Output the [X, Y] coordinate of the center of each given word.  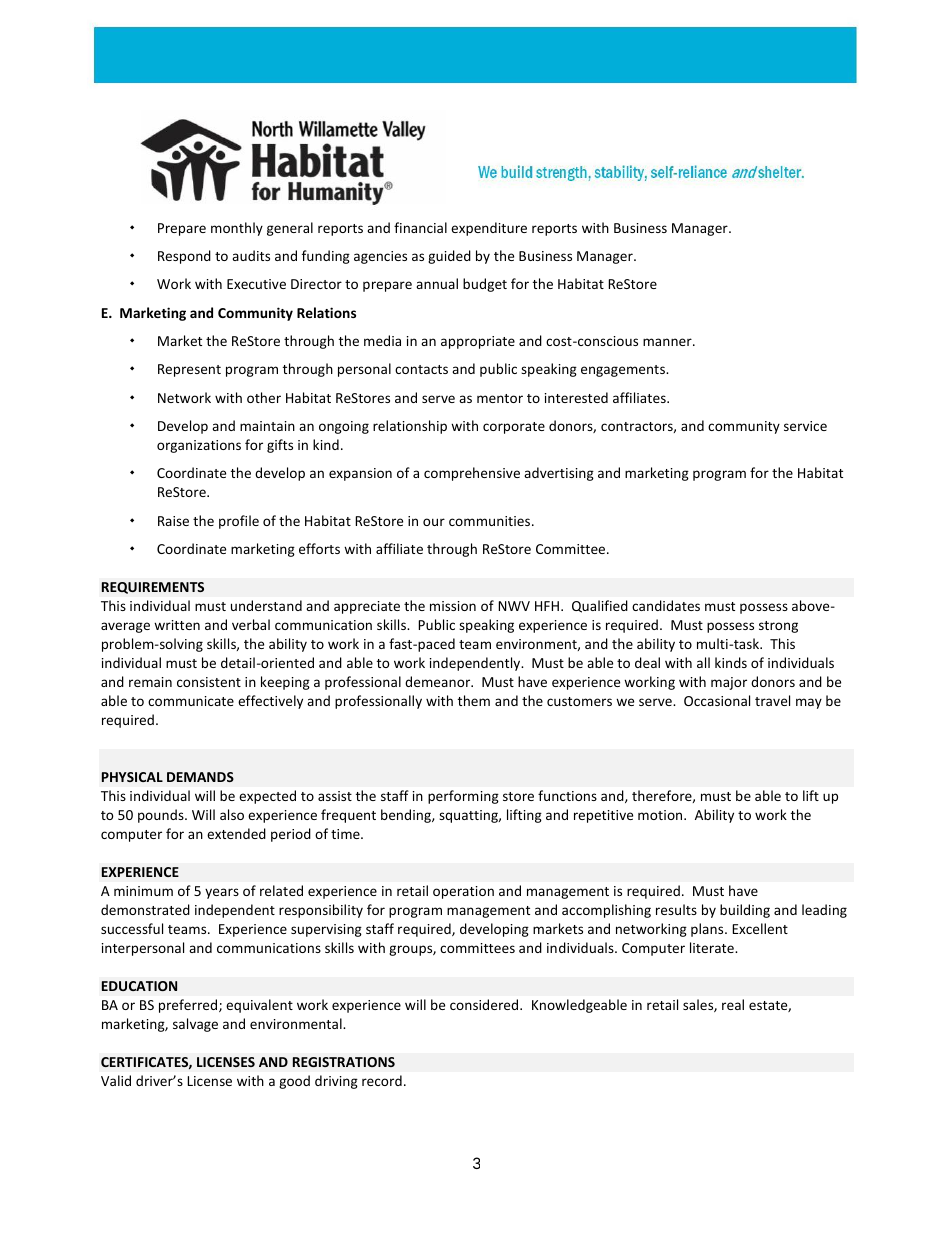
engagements [624, 371]
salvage [195, 1025]
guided [449, 257]
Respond [184, 257]
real [733, 1004]
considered [485, 1004]
